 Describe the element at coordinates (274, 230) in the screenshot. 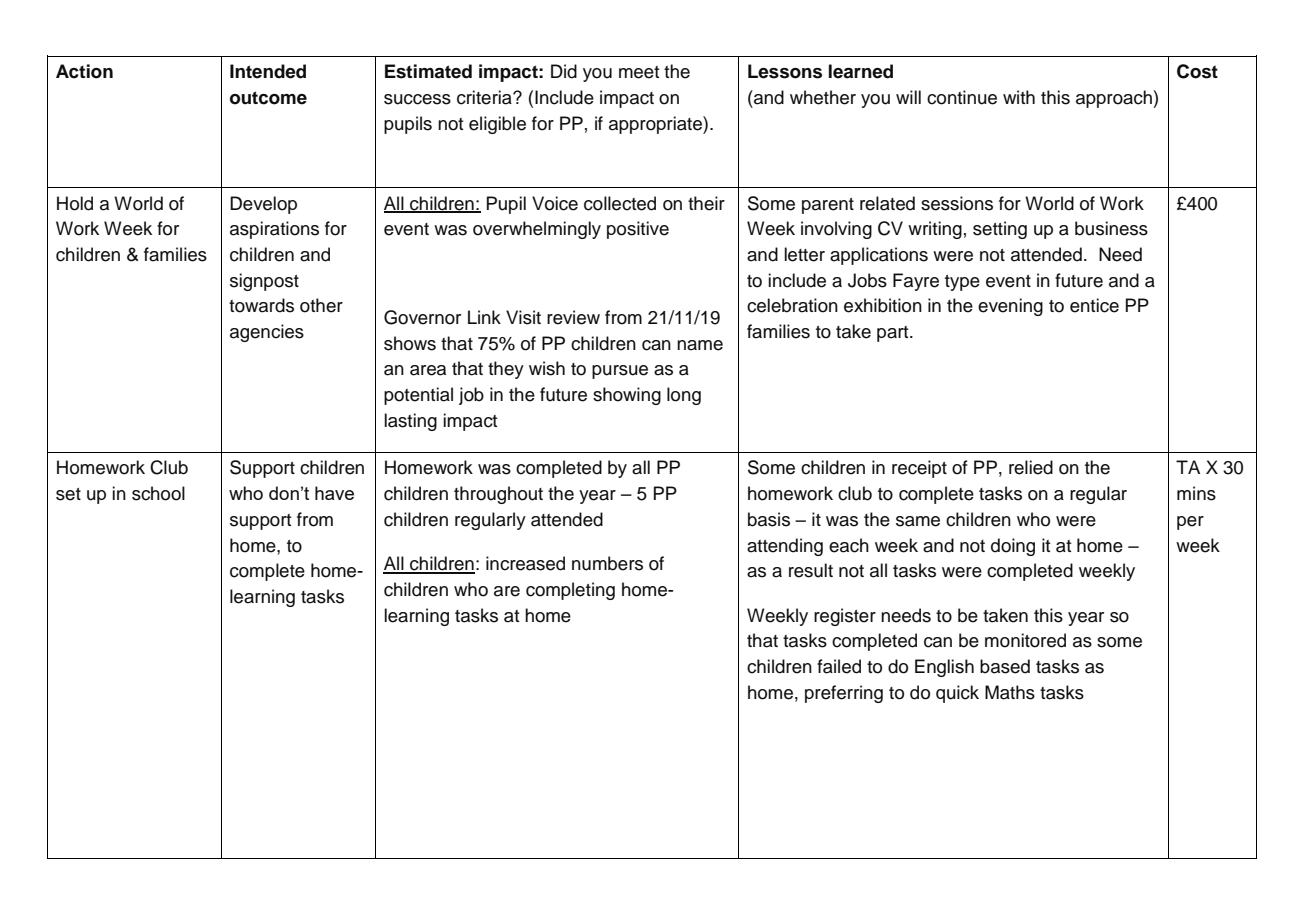

I see `aspirations` at that location.
